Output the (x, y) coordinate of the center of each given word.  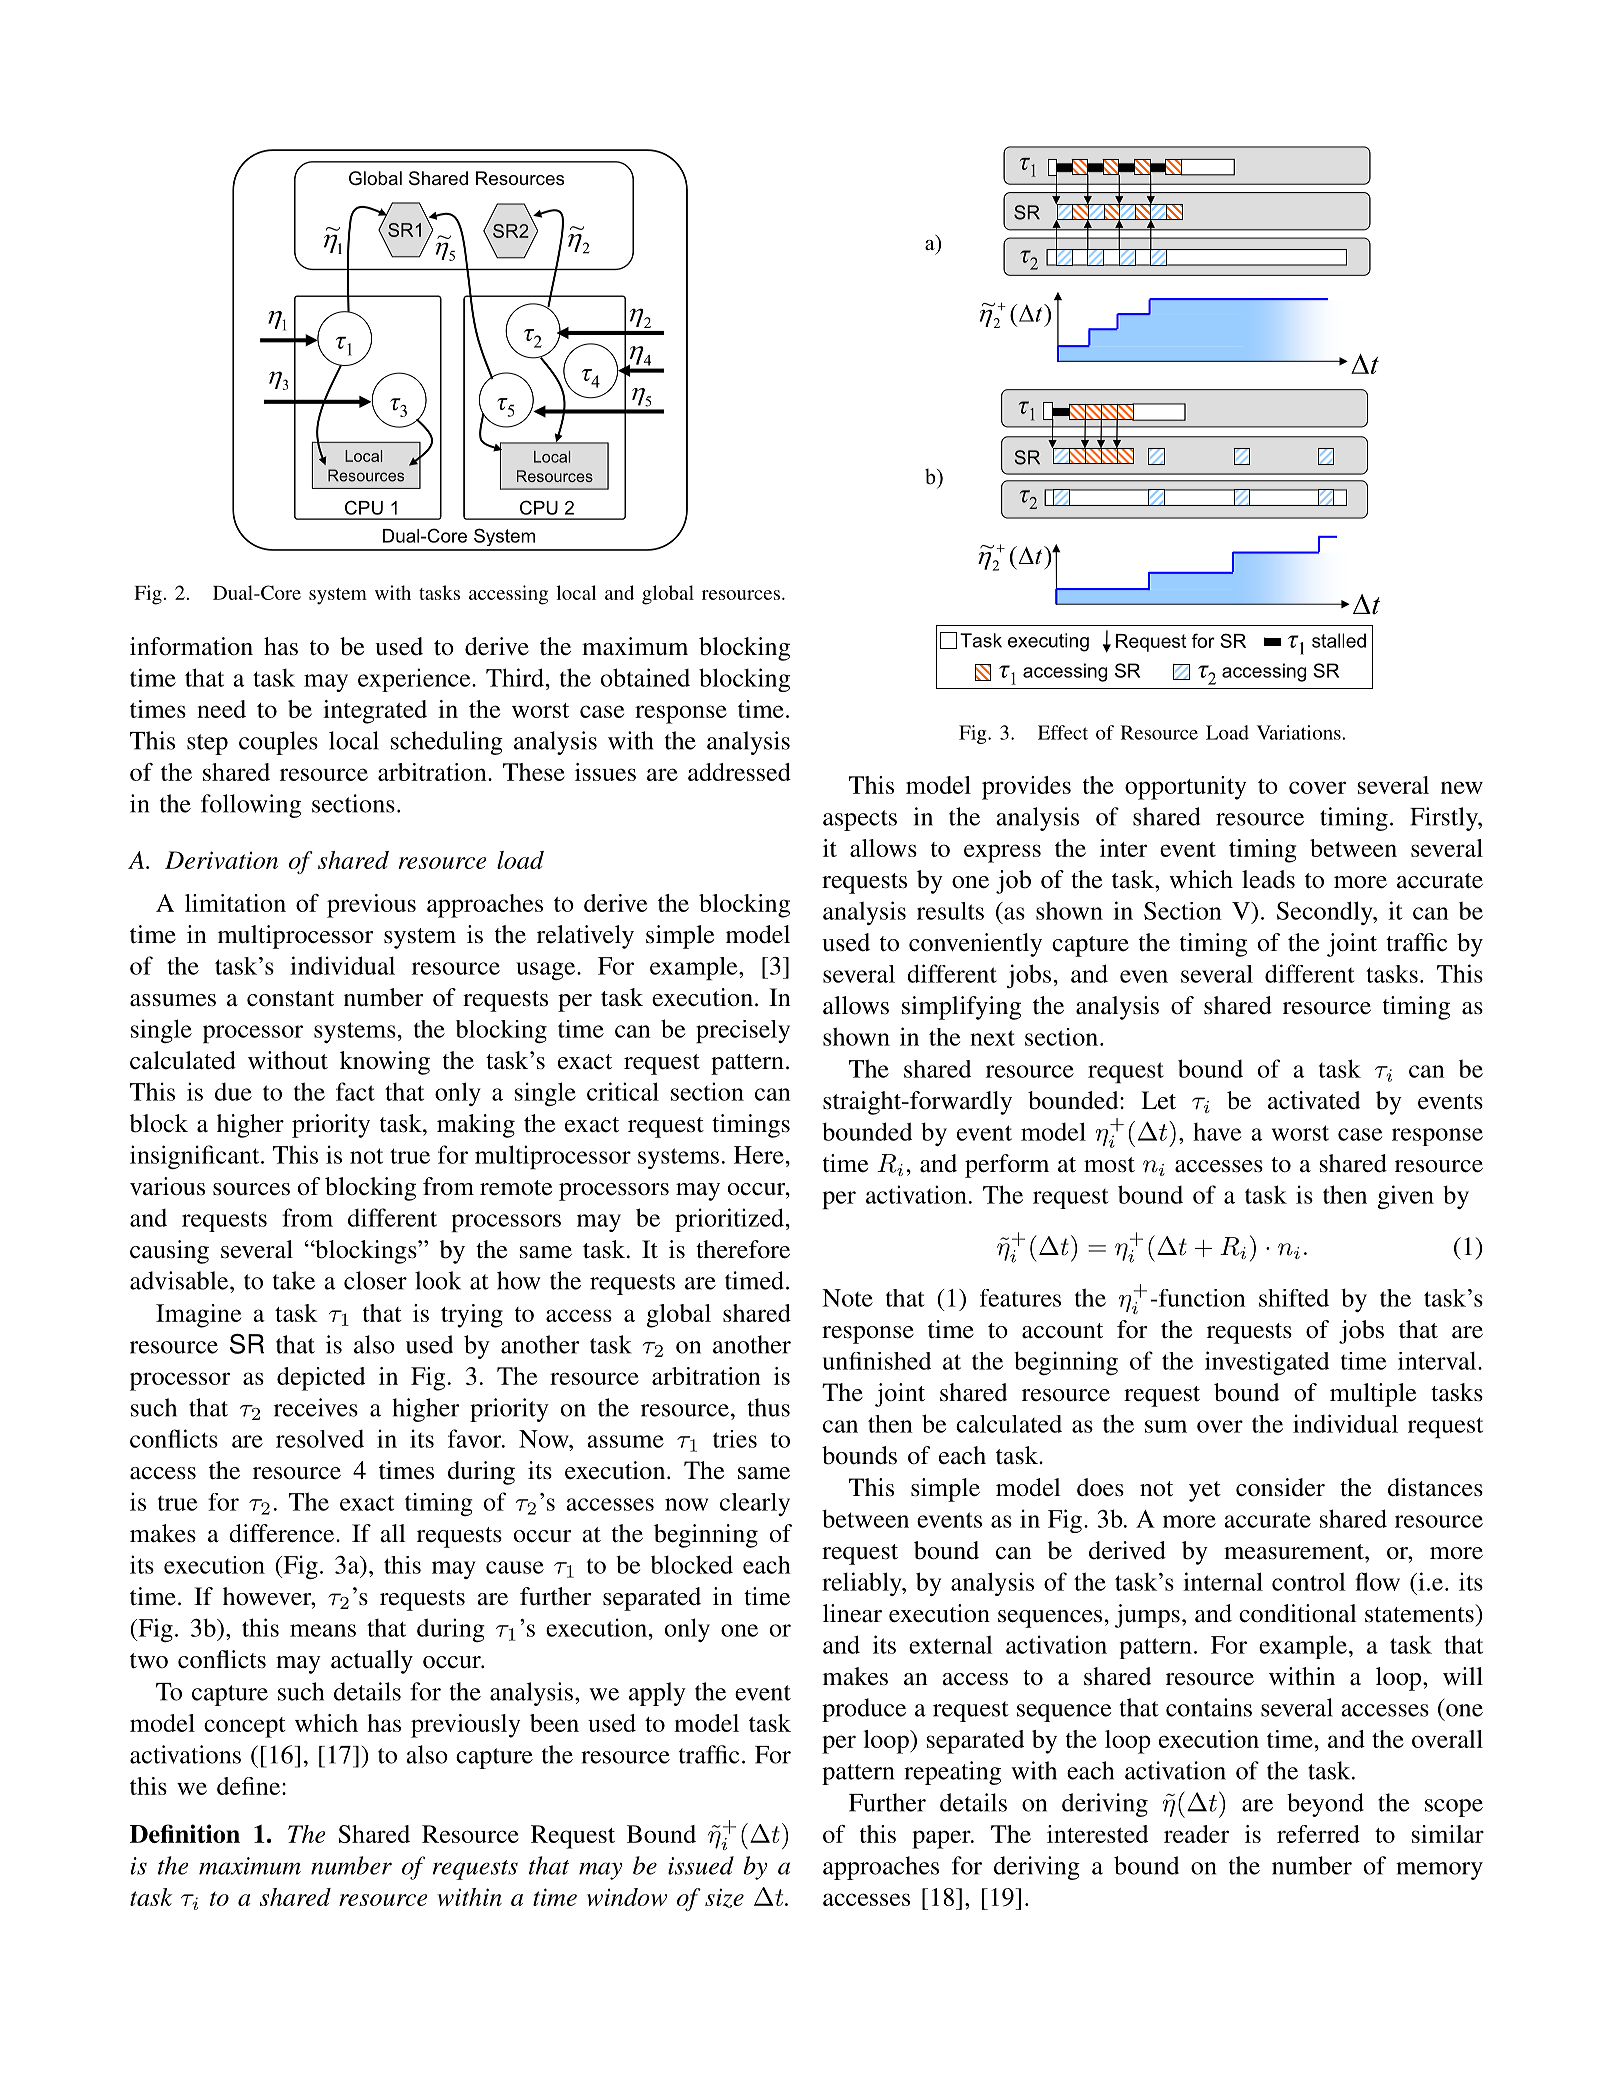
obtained (645, 677)
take (294, 1280)
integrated (375, 712)
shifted (1294, 1298)
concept (245, 1727)
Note (847, 1298)
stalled (1339, 640)
